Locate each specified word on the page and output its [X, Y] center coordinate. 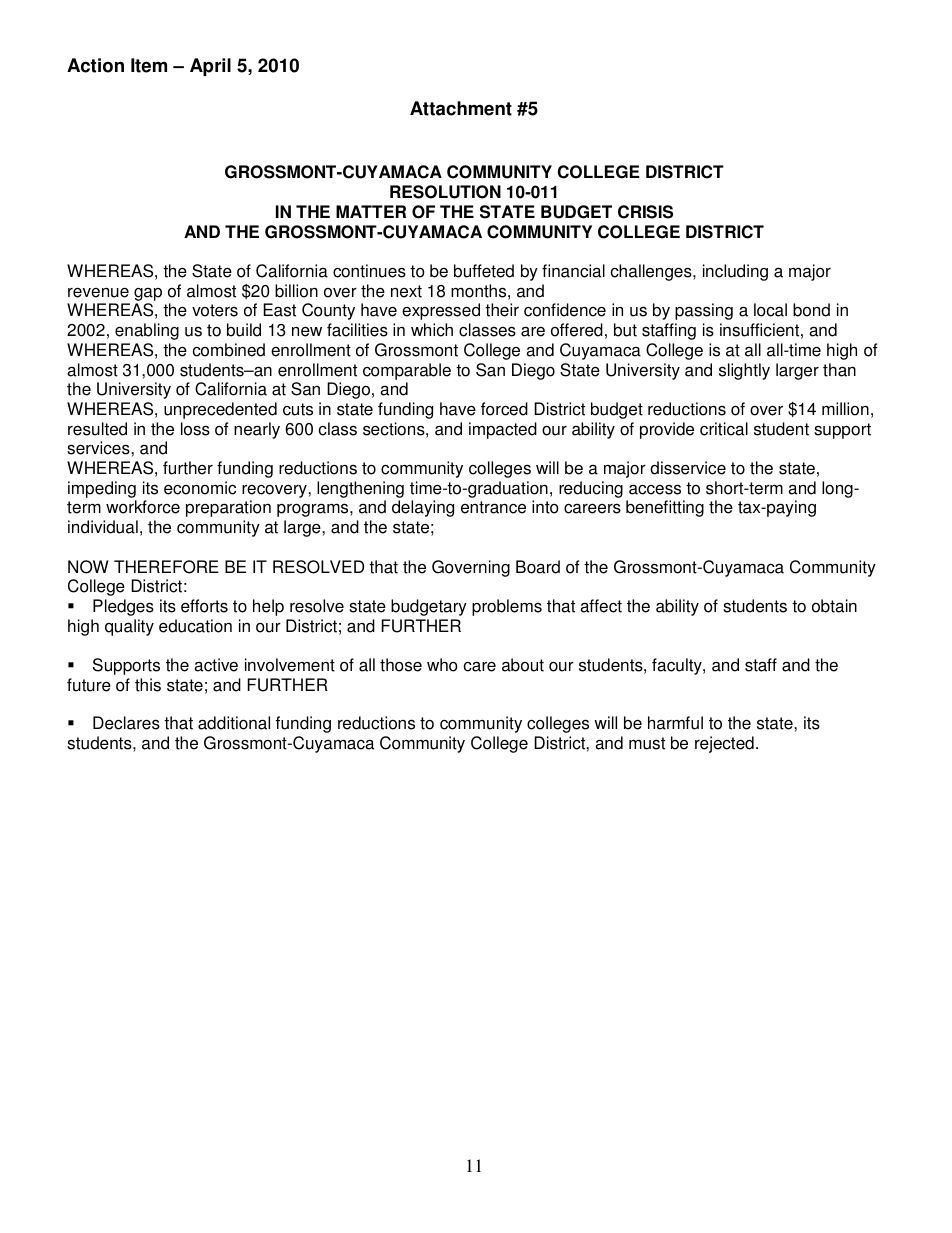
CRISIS [645, 212]
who [442, 665]
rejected [724, 744]
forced [504, 409]
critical [724, 429]
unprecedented [220, 410]
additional [234, 723]
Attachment [461, 108]
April [210, 67]
